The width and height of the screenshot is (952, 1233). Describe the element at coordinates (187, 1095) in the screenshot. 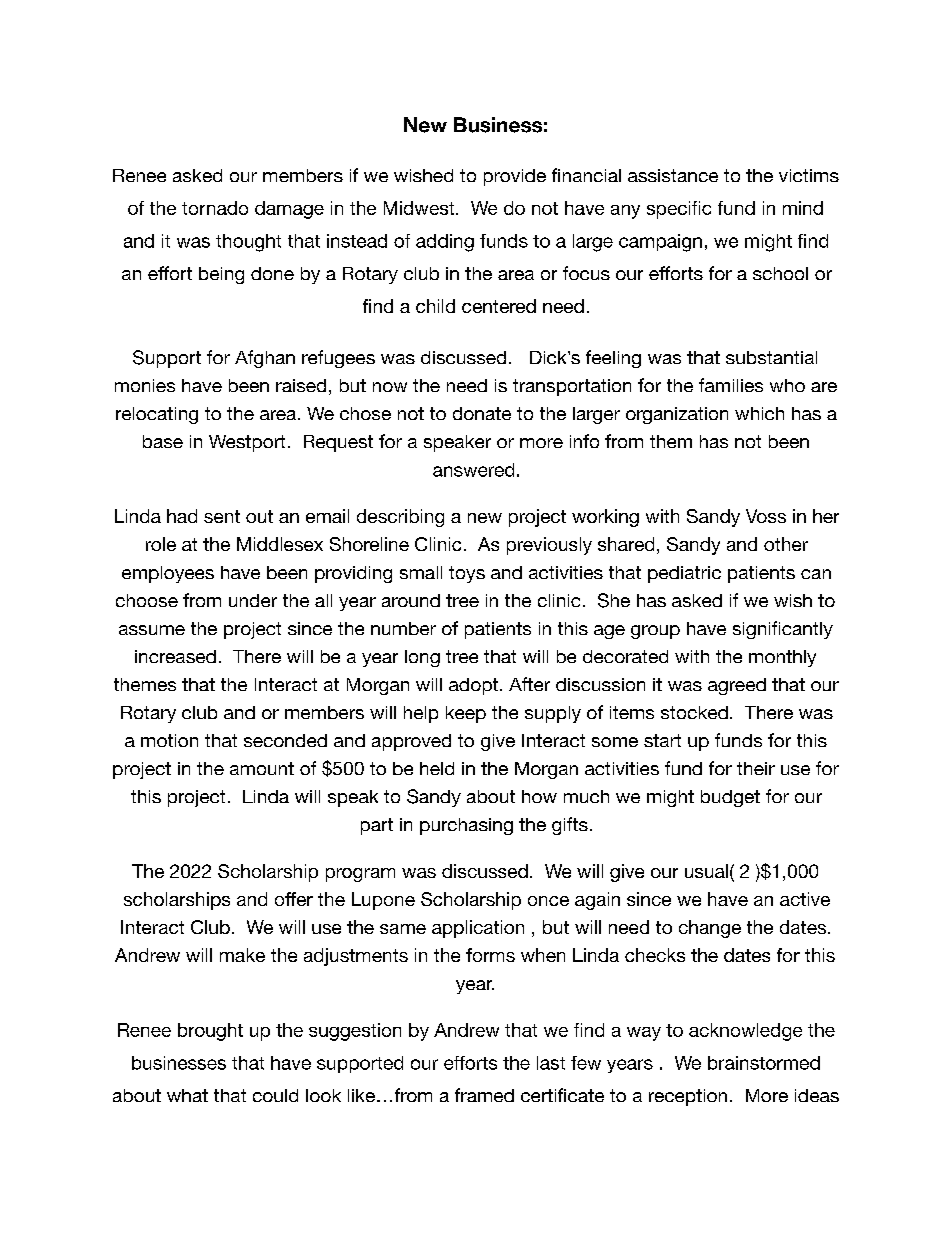

I see `what` at that location.
